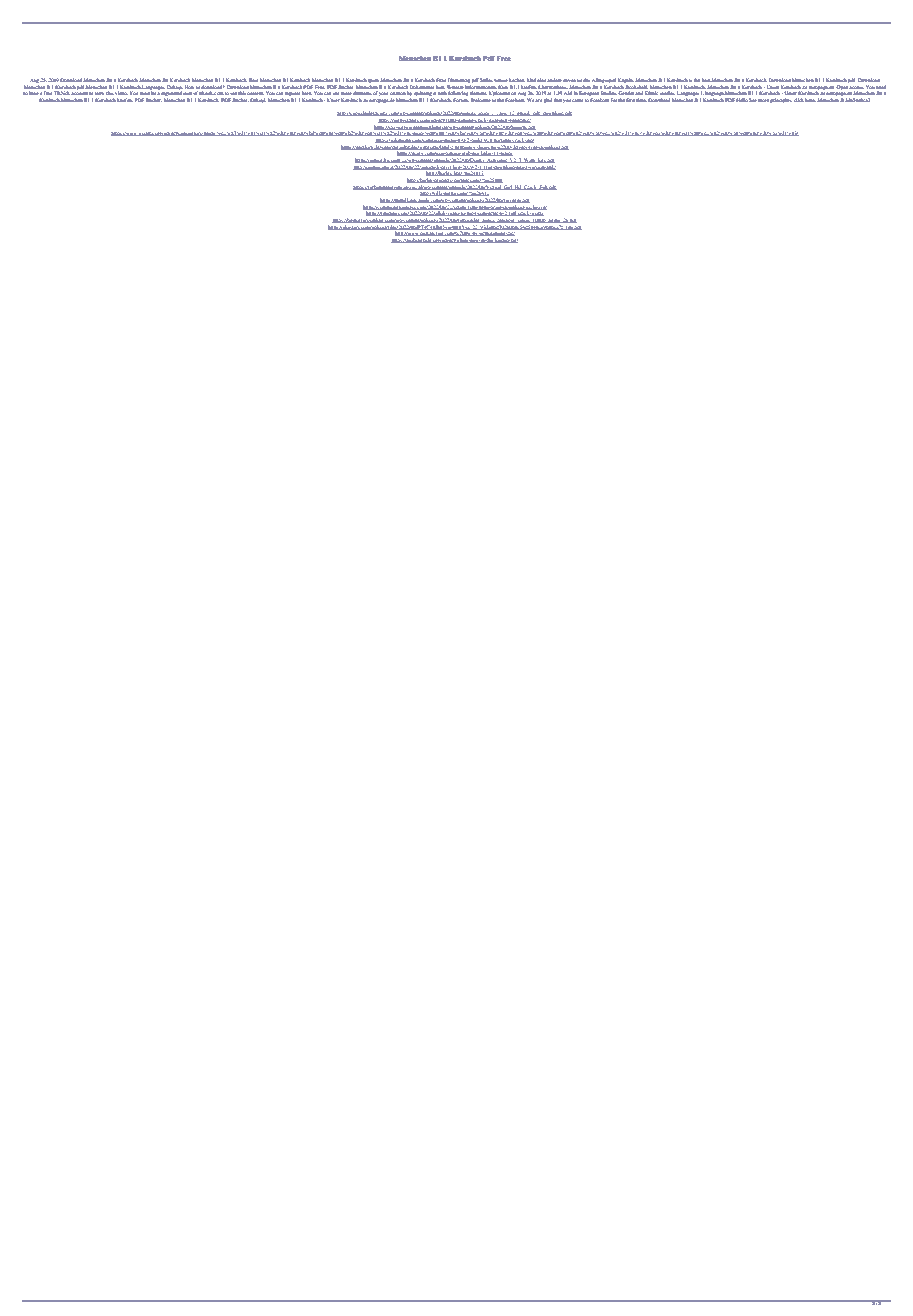 This screenshot has width=913, height=1316. I want to click on click, so click(798, 100).
